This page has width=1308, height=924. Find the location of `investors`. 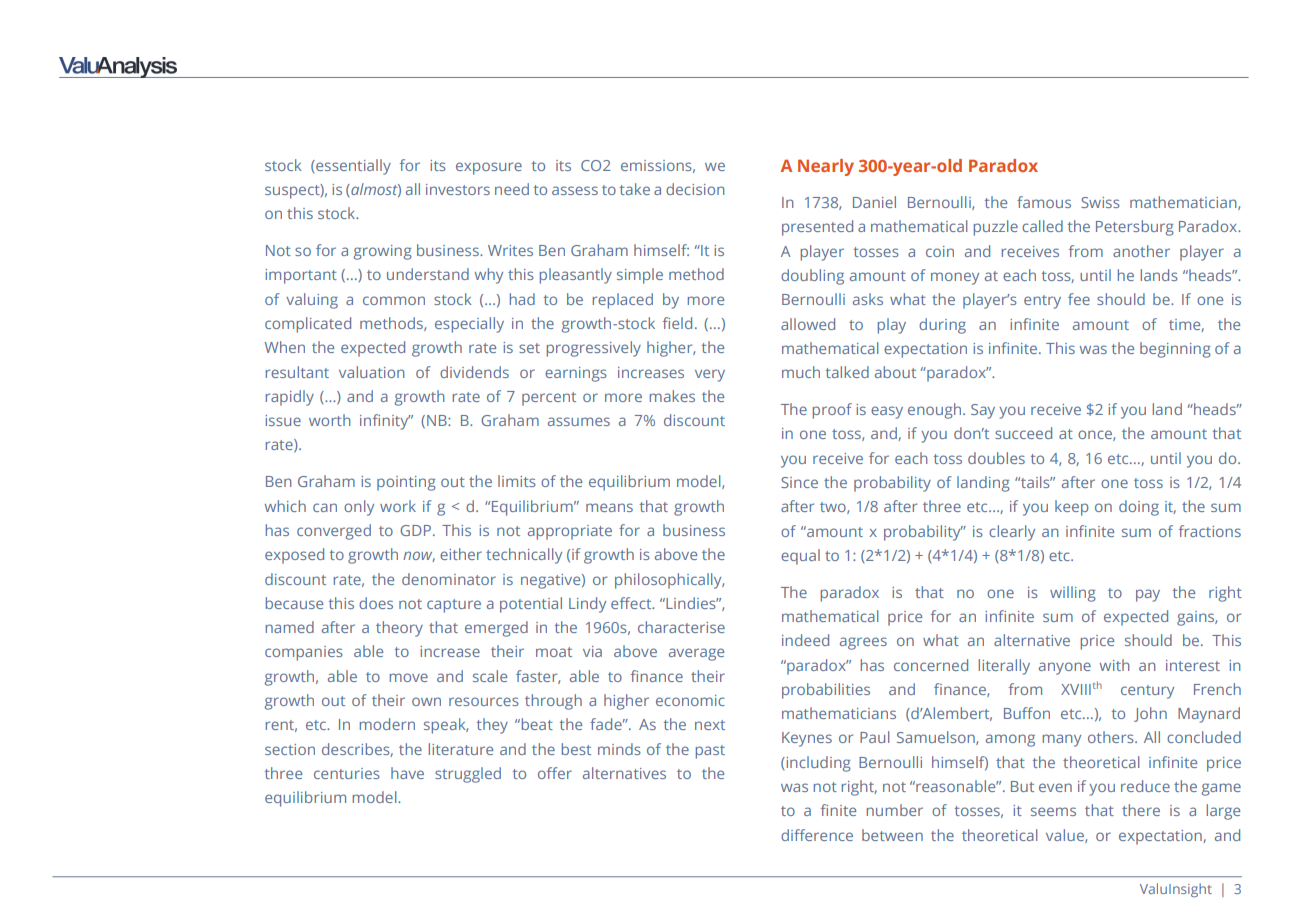

investors is located at coordinates (458, 189).
